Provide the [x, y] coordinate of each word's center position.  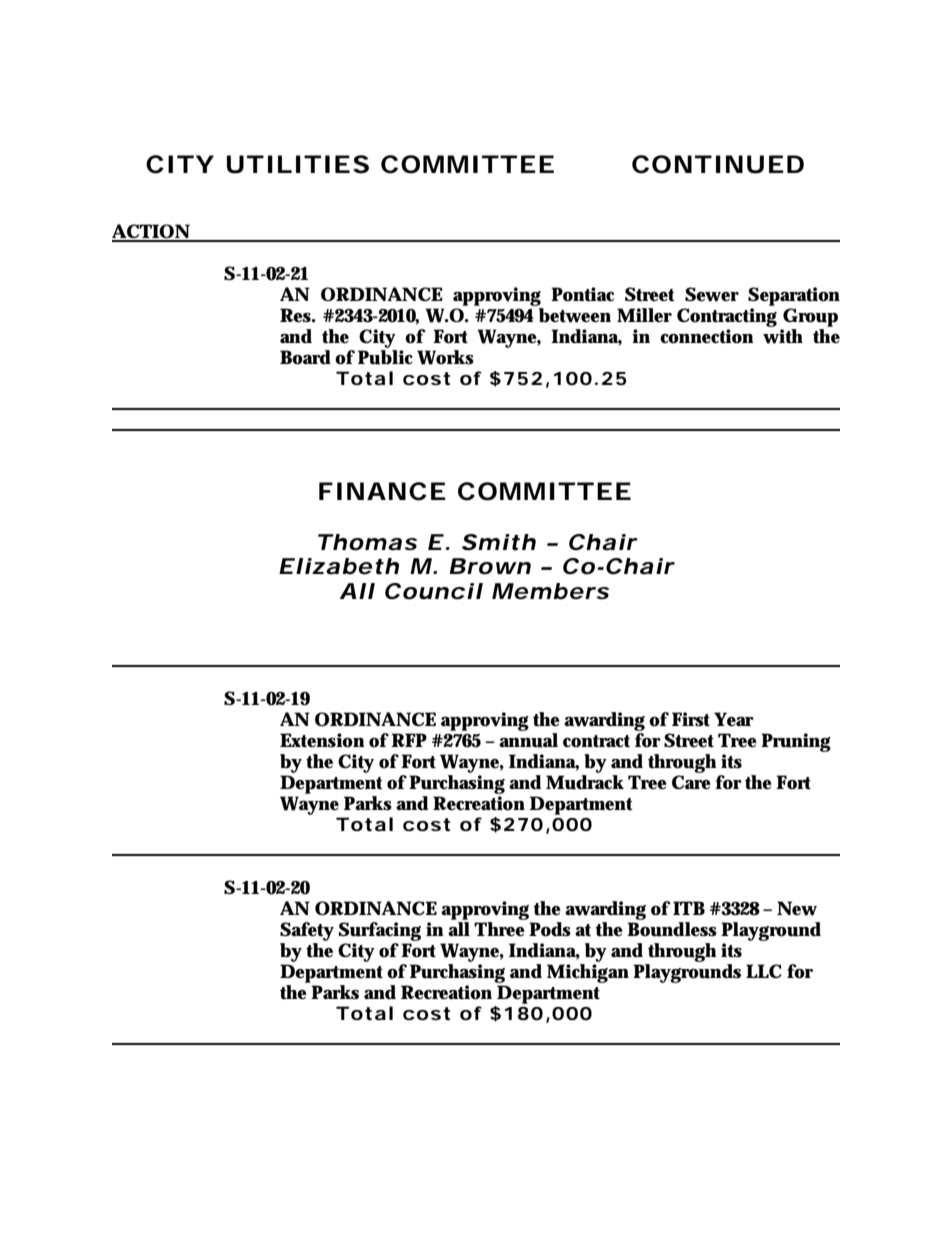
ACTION [151, 232]
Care [691, 782]
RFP [409, 740]
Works [445, 357]
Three [499, 929]
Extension [322, 740]
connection [707, 336]
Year [734, 719]
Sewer [712, 294]
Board [305, 357]
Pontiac [582, 294]
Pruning [796, 742]
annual [528, 740]
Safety [307, 933]
